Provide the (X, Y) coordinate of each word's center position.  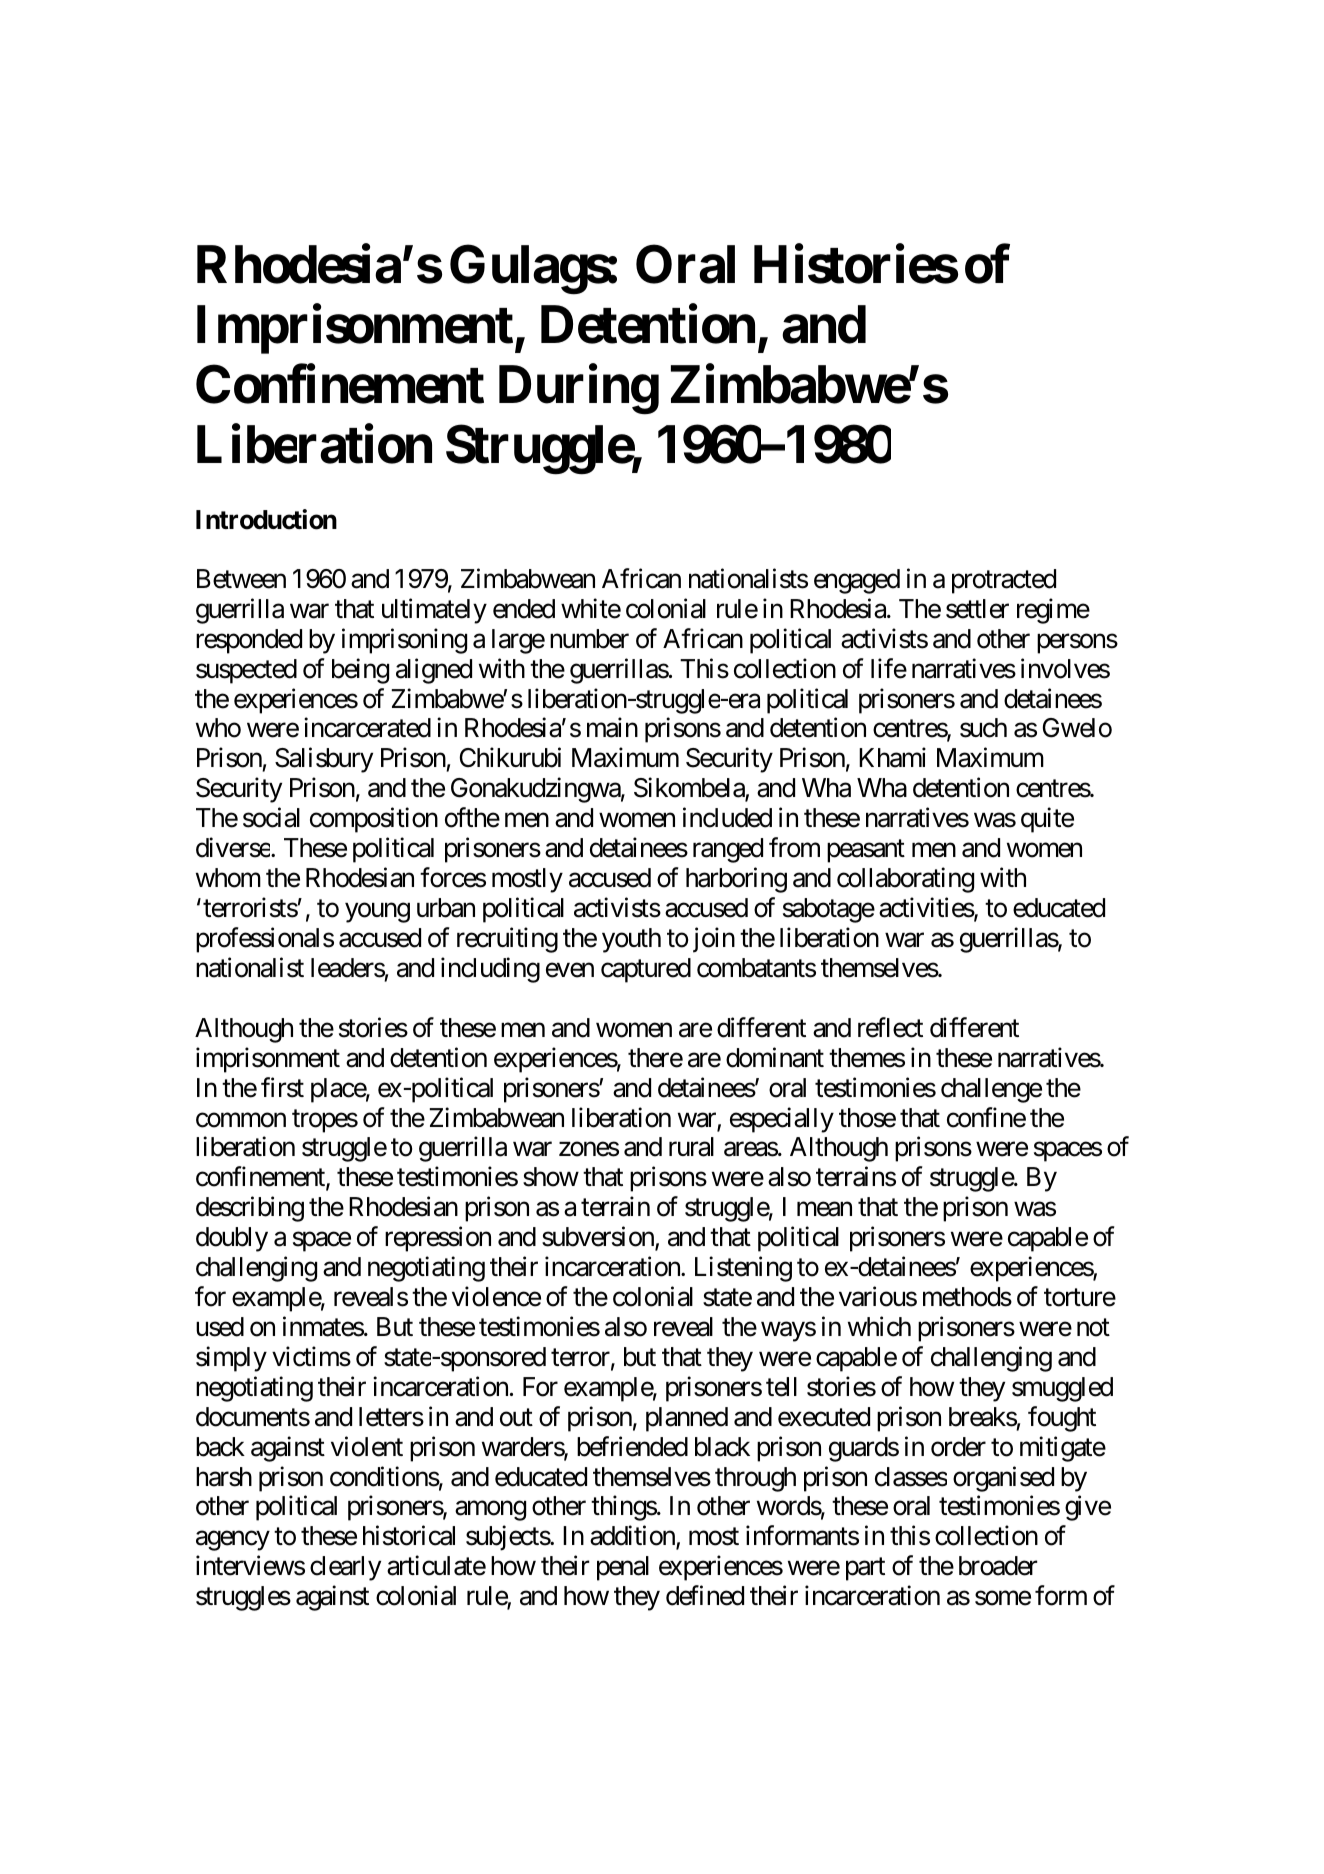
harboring (736, 880)
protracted (1004, 581)
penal (623, 1568)
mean (824, 1209)
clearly (345, 1568)
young (377, 913)
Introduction (266, 519)
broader (998, 1566)
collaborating (905, 880)
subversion (599, 1238)
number (589, 639)
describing (250, 1209)
